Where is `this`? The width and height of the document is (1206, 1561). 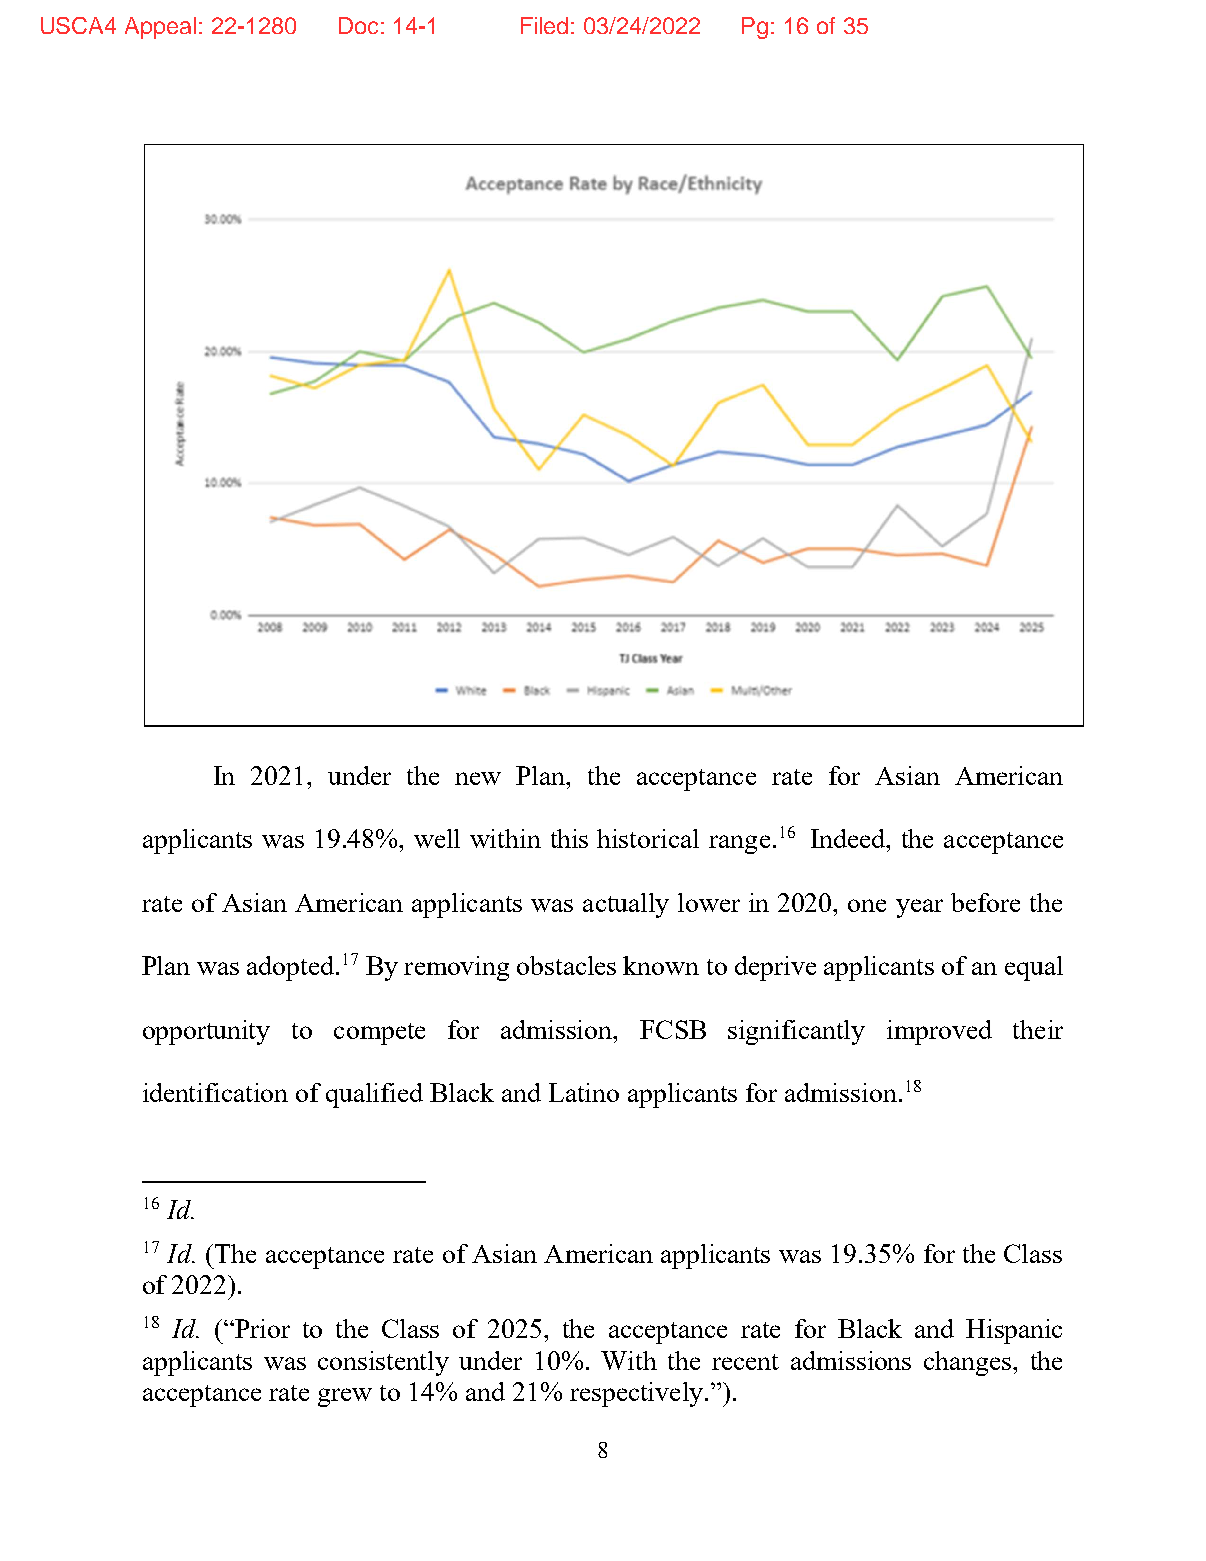 this is located at coordinates (569, 838).
